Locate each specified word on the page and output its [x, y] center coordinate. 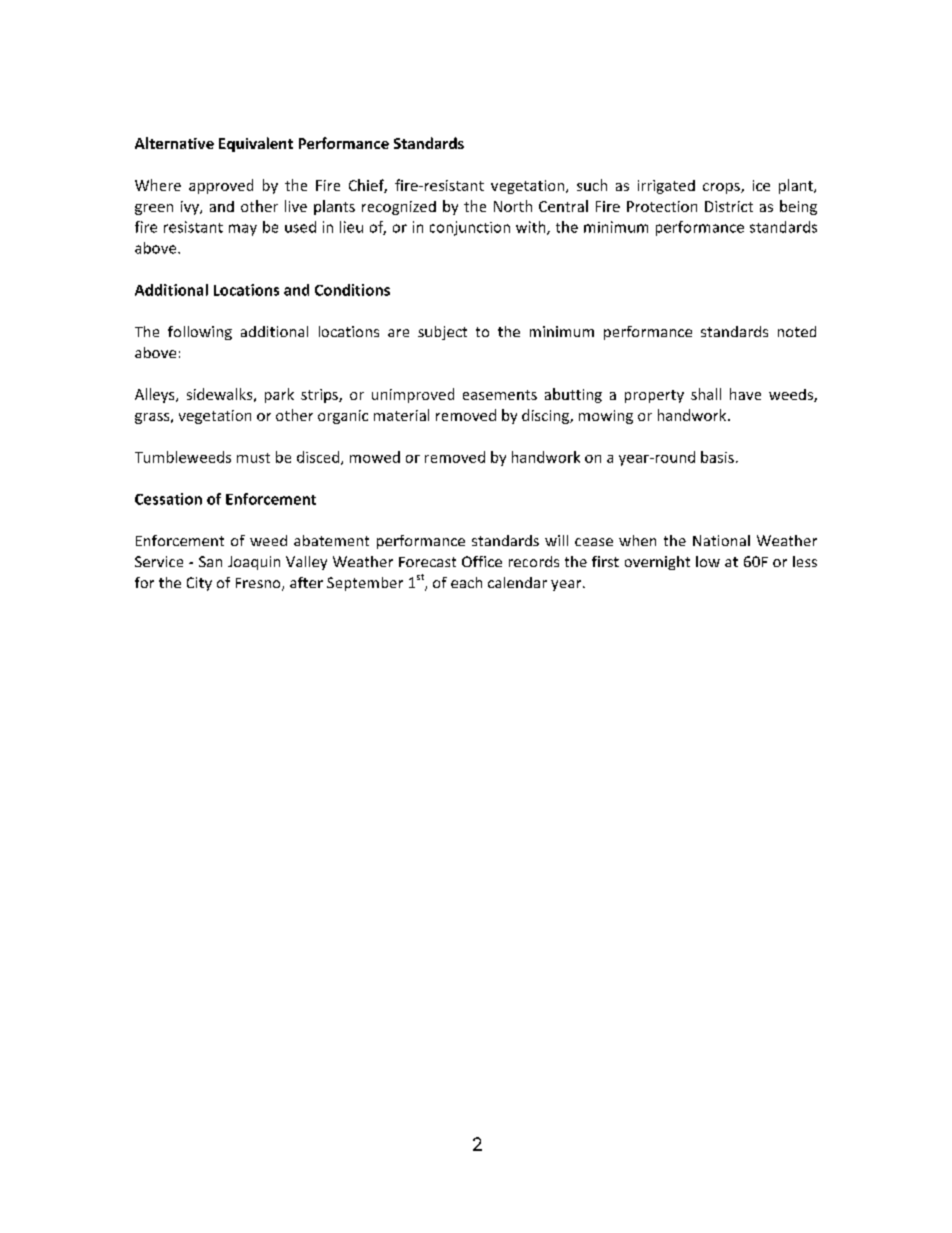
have [745, 394]
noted [797, 331]
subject [442, 333]
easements [500, 395]
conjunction [470, 228]
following [200, 333]
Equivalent [256, 144]
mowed [375, 457]
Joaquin [254, 563]
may [243, 230]
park [279, 395]
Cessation [168, 499]
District [729, 206]
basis [717, 457]
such [592, 185]
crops [722, 188]
